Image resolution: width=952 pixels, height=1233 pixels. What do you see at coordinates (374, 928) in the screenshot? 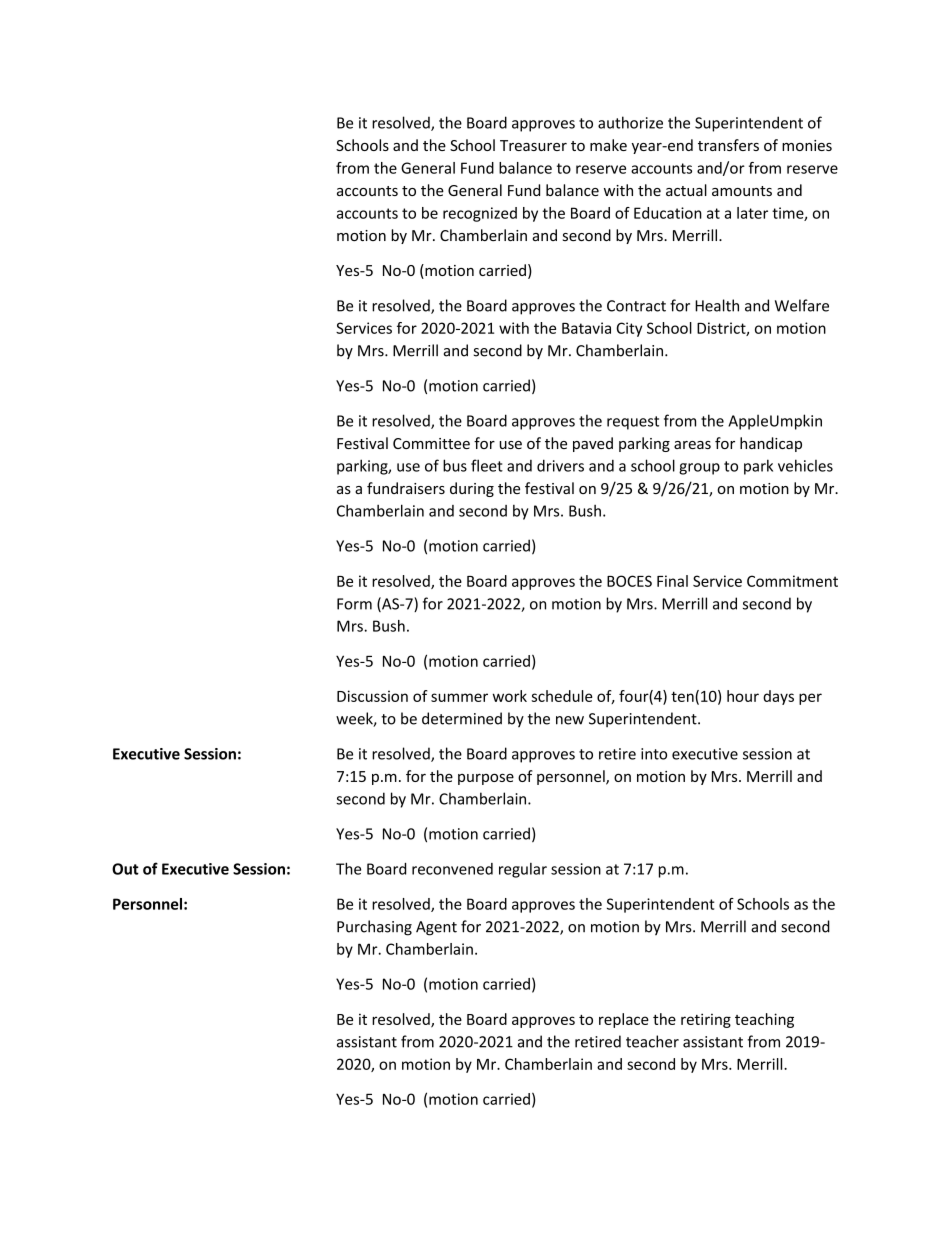
I see `Purchasing` at bounding box center [374, 928].
